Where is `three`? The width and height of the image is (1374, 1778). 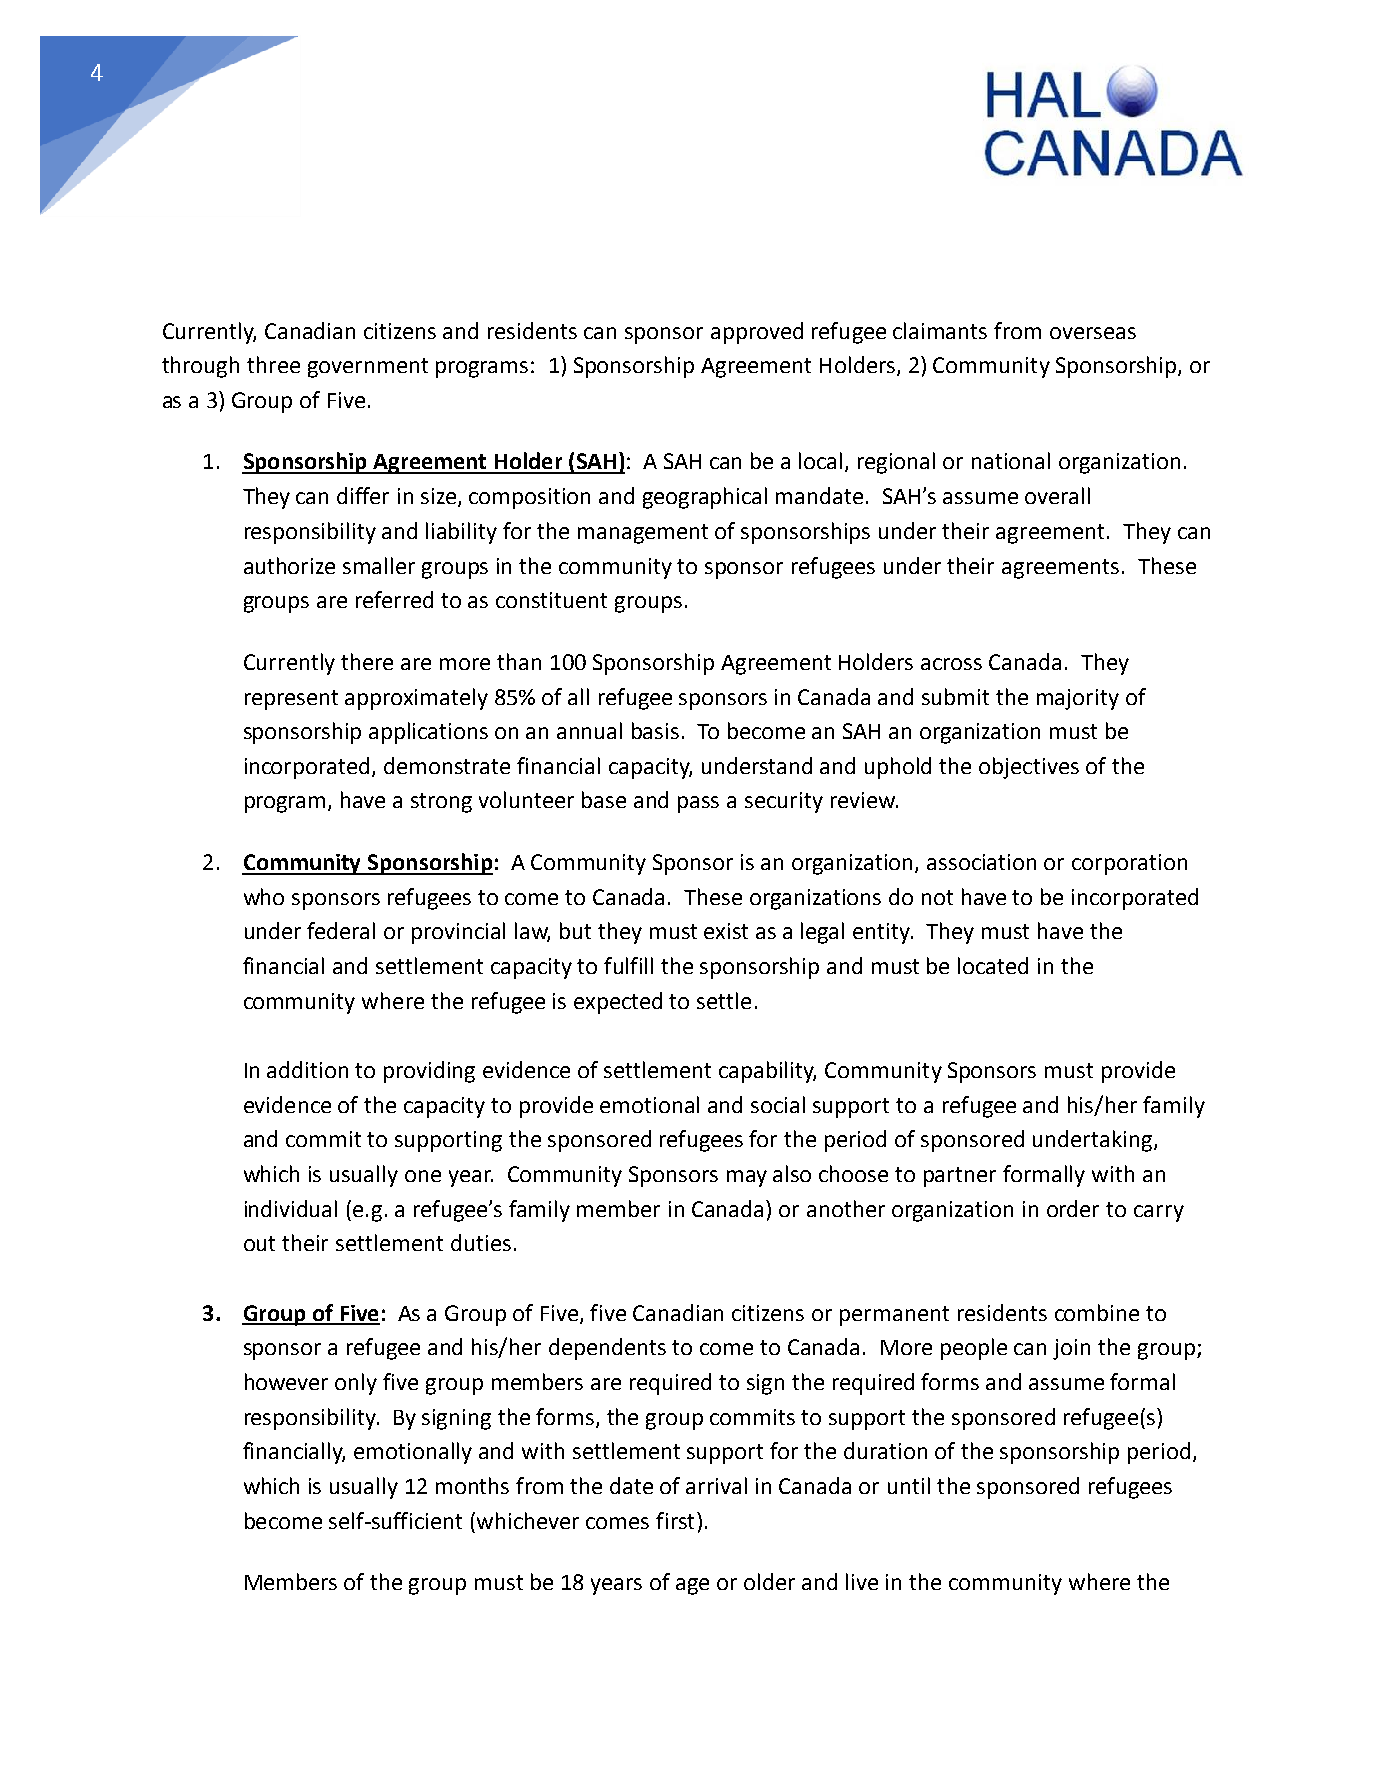
three is located at coordinates (273, 364).
